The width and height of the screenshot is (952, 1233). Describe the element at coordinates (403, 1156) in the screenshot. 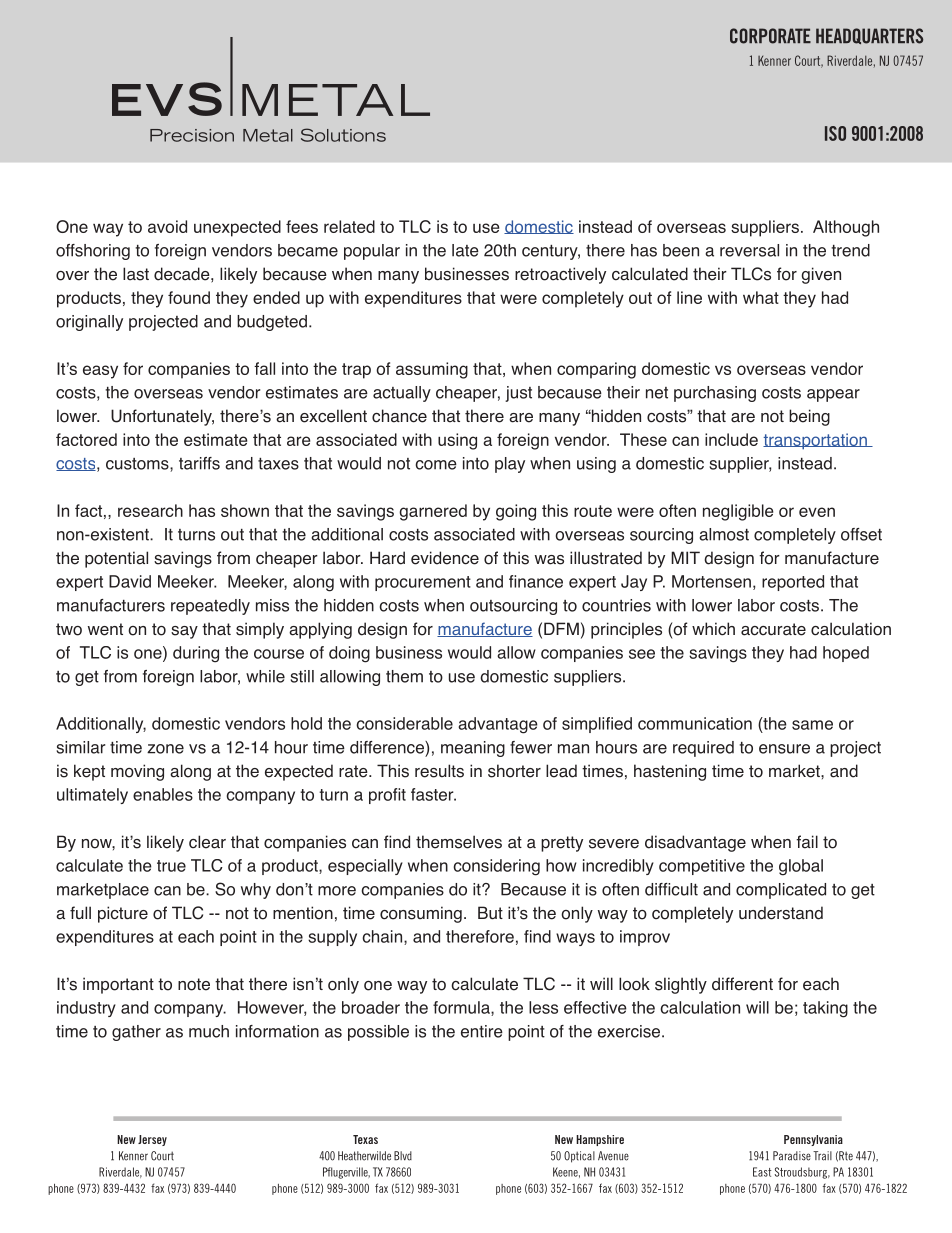

I see `Blvd` at that location.
